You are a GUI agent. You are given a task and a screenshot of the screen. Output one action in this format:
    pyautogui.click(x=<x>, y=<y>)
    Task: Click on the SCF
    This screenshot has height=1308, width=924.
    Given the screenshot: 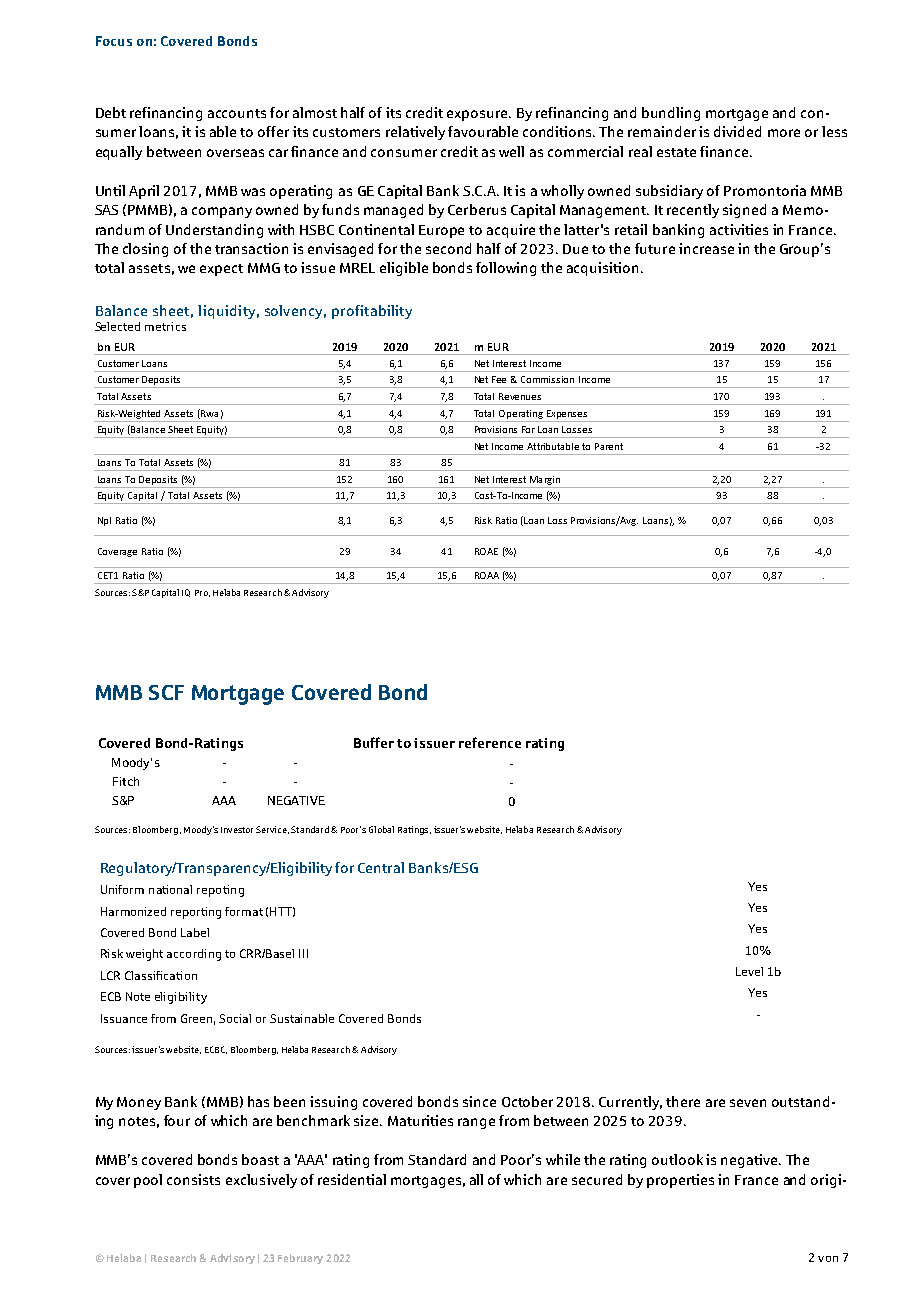 What is the action you would take?
    pyautogui.click(x=166, y=692)
